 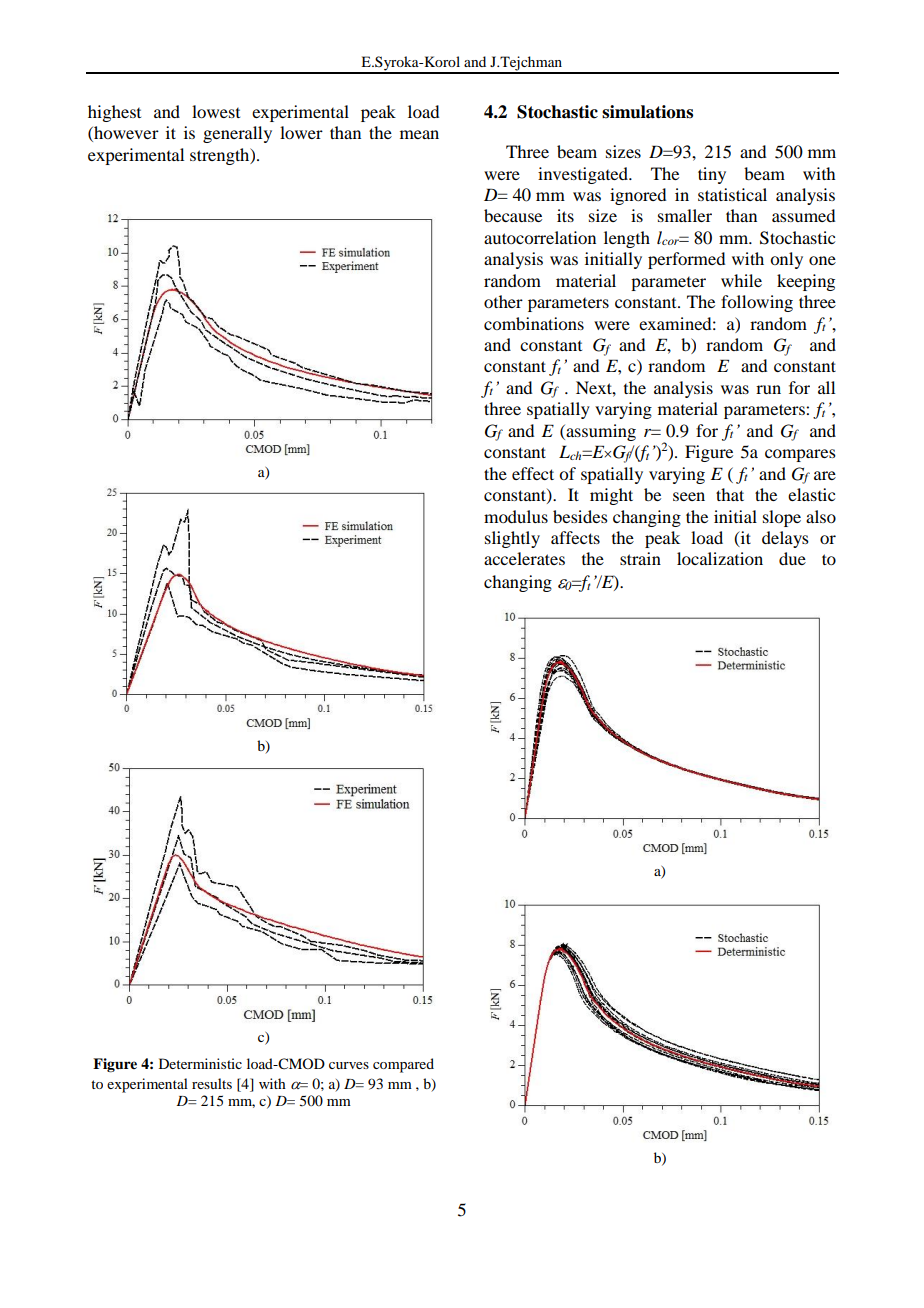 What do you see at coordinates (768, 389) in the screenshot?
I see `run` at bounding box center [768, 389].
